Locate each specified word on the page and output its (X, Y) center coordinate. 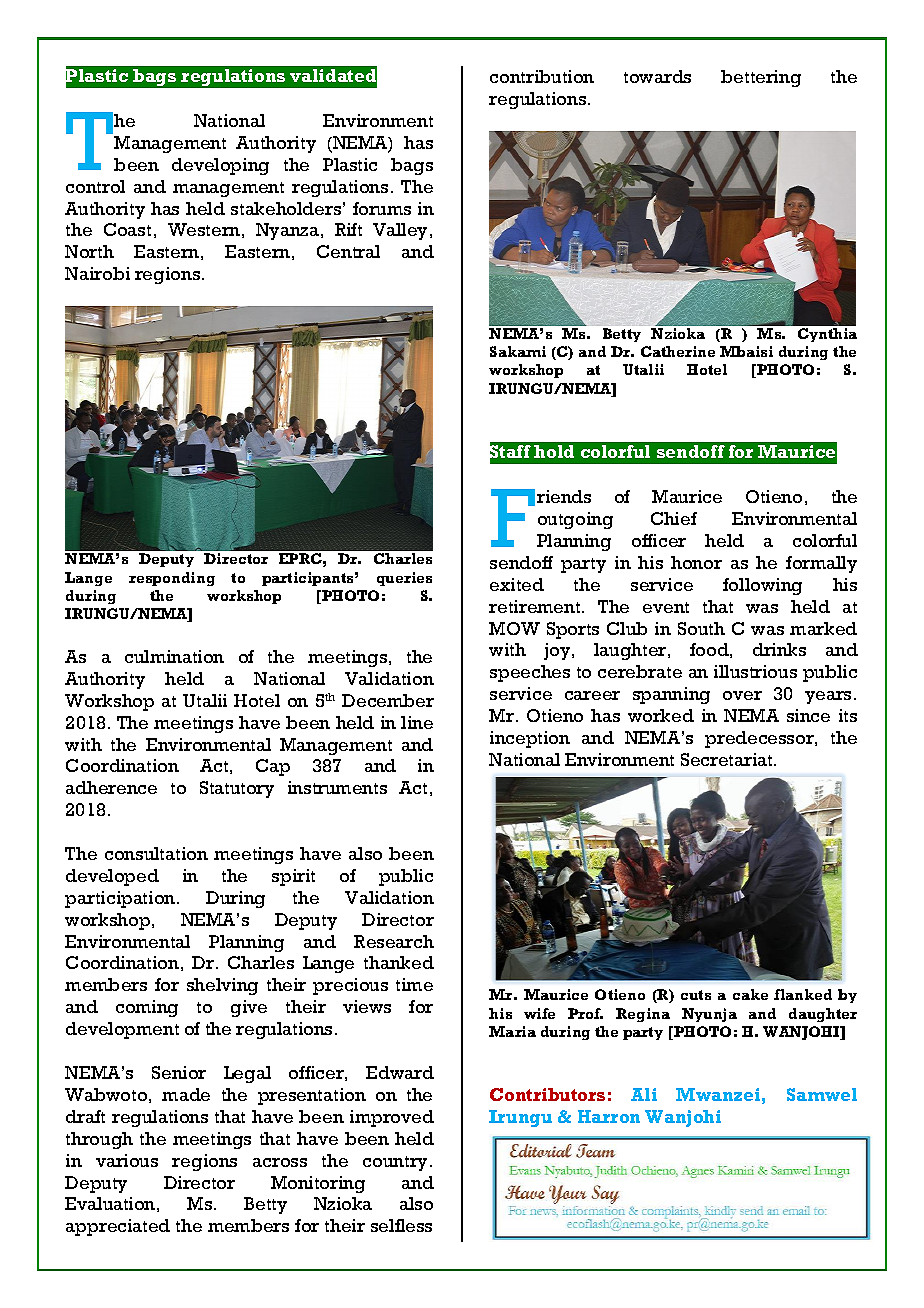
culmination (174, 656)
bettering (761, 78)
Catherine (678, 351)
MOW (514, 628)
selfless (401, 1225)
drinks (779, 649)
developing (220, 166)
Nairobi (97, 273)
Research (394, 941)
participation (121, 899)
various (127, 1160)
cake (750, 994)
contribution (542, 76)
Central (348, 251)
